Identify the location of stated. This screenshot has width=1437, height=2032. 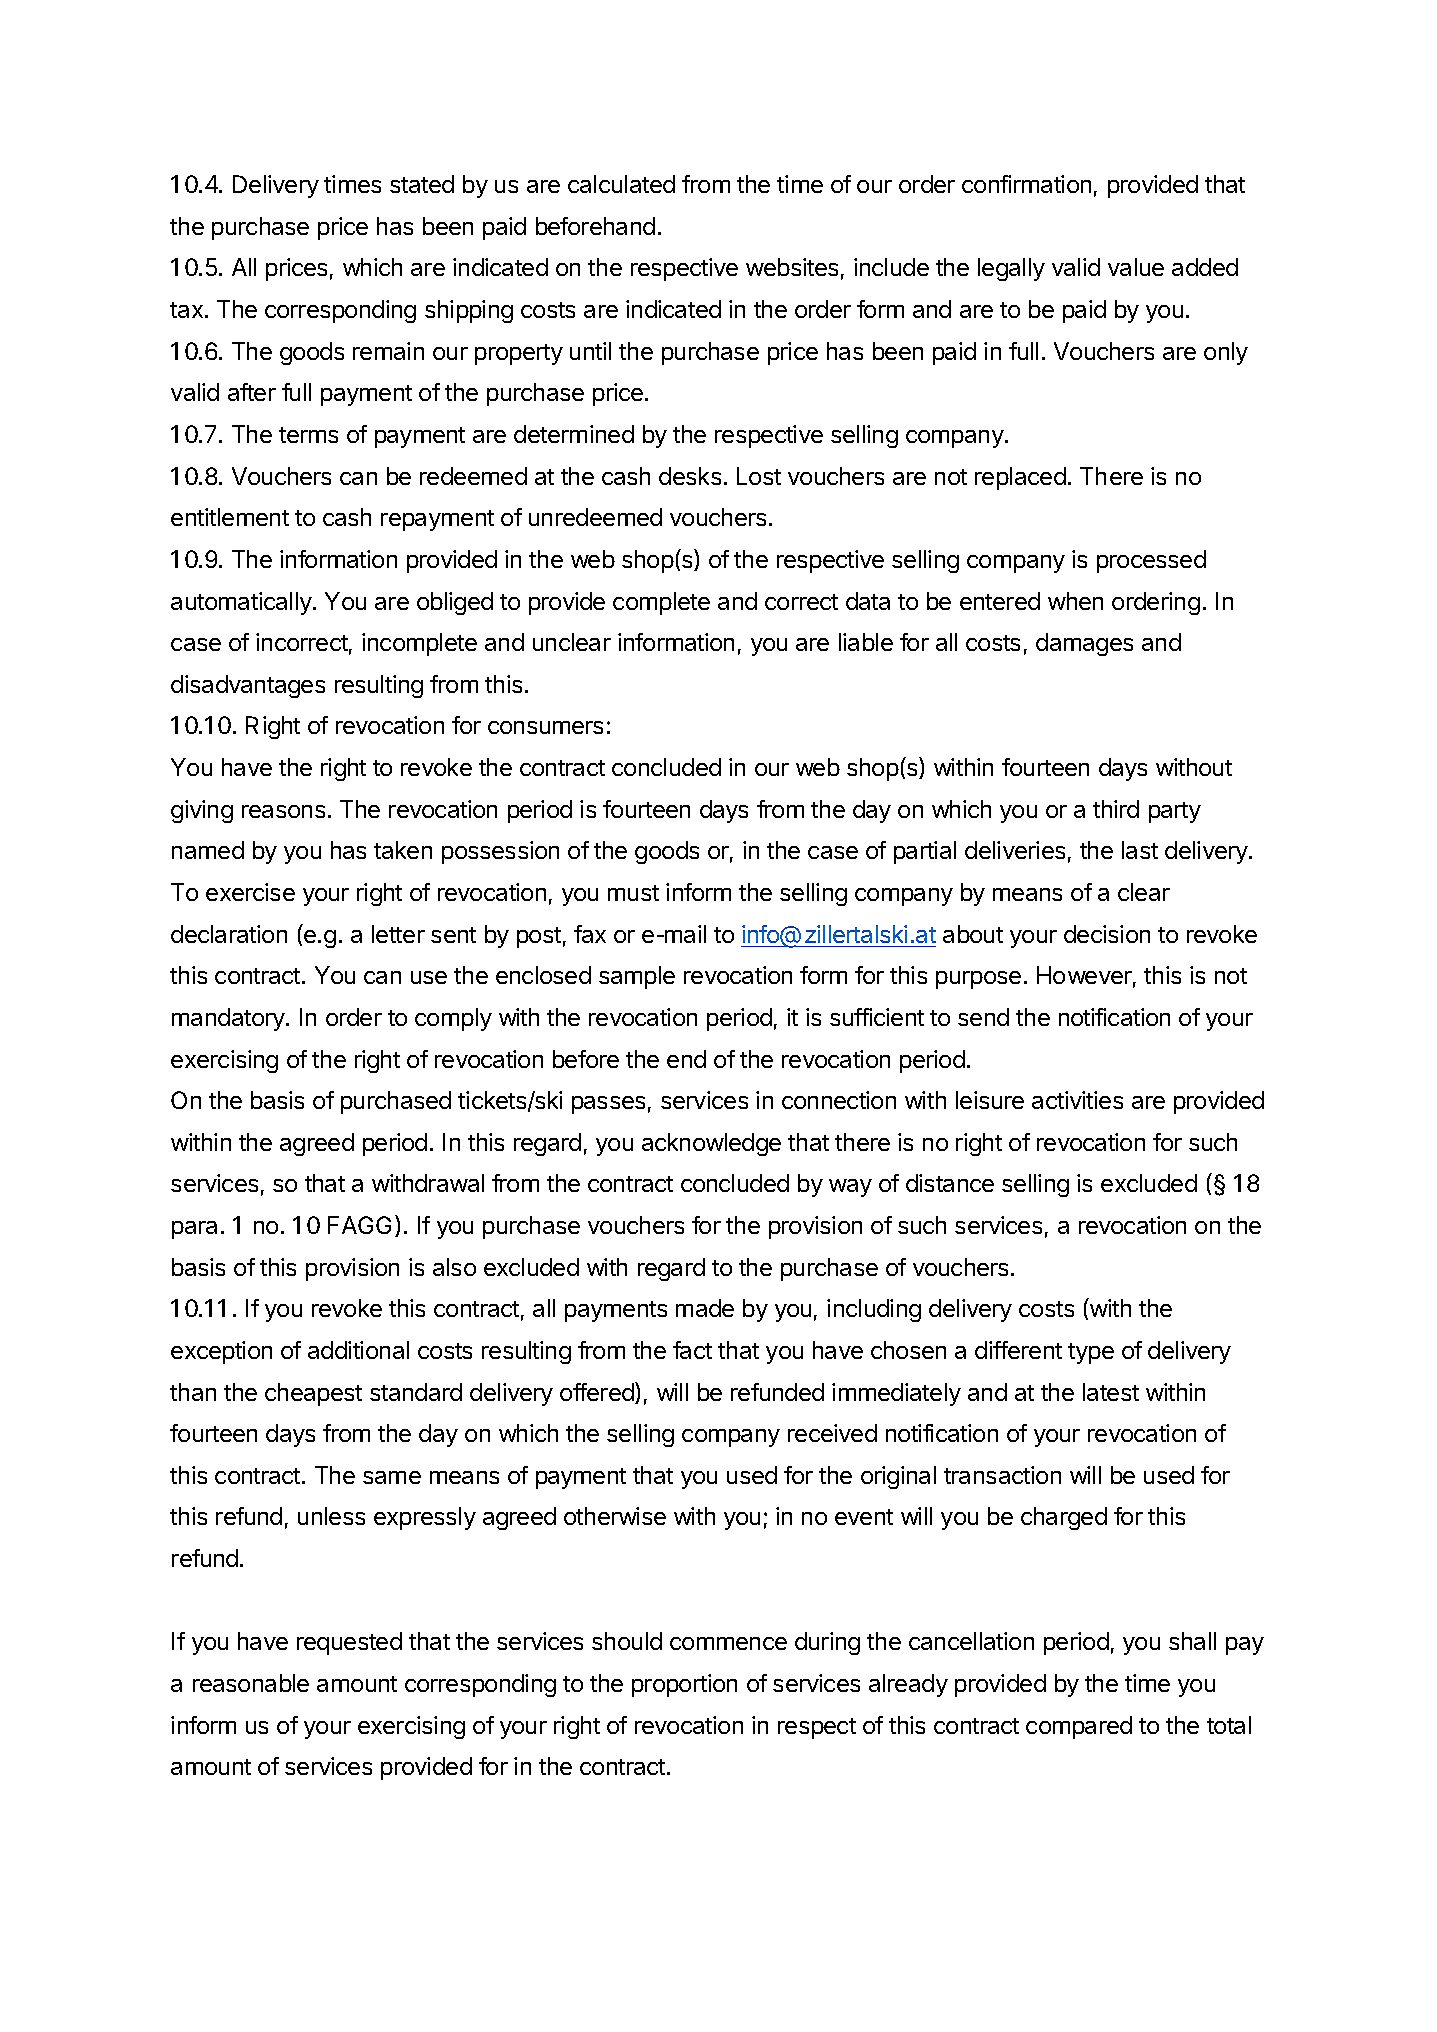
(422, 184).
